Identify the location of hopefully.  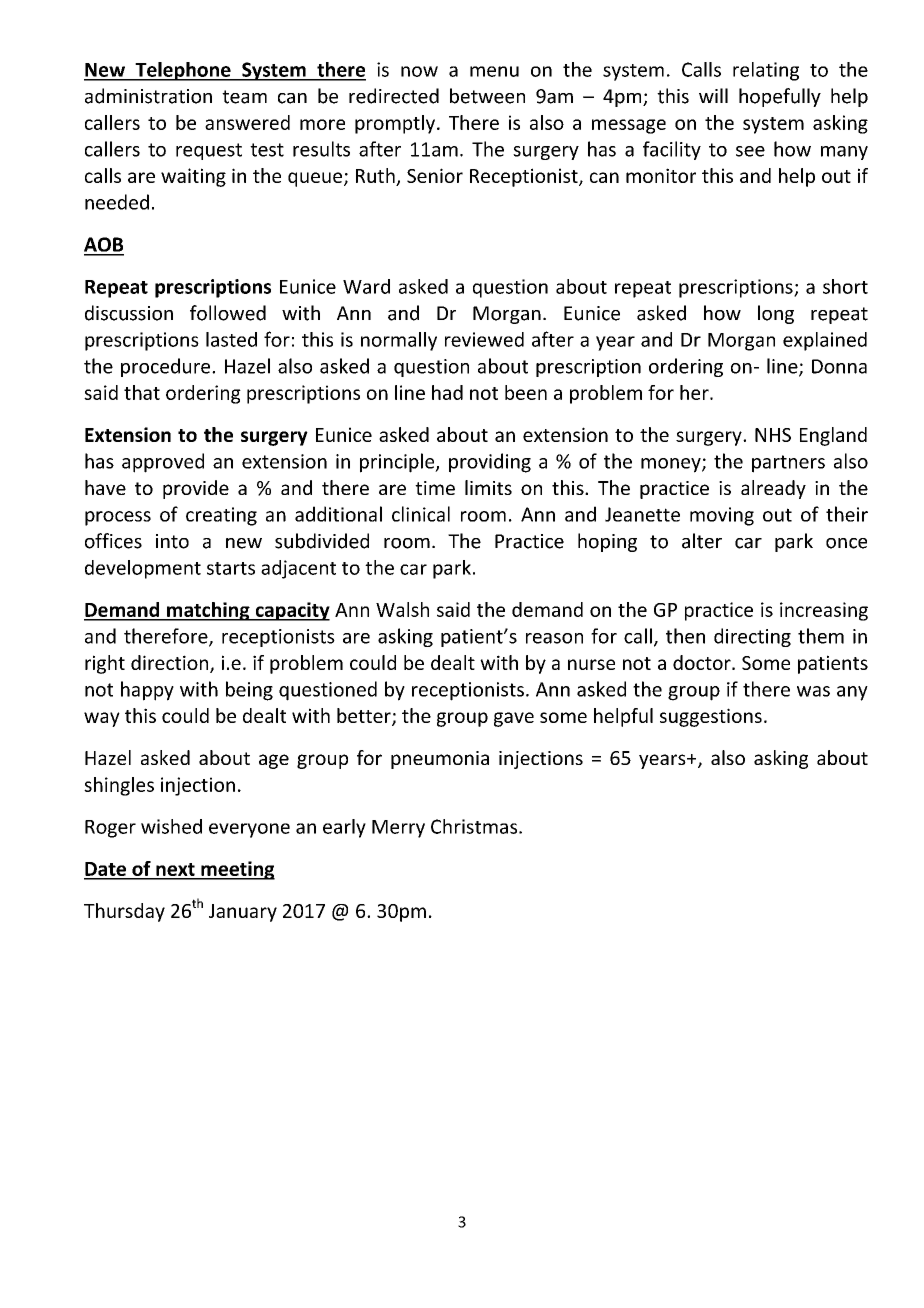
(780, 97).
